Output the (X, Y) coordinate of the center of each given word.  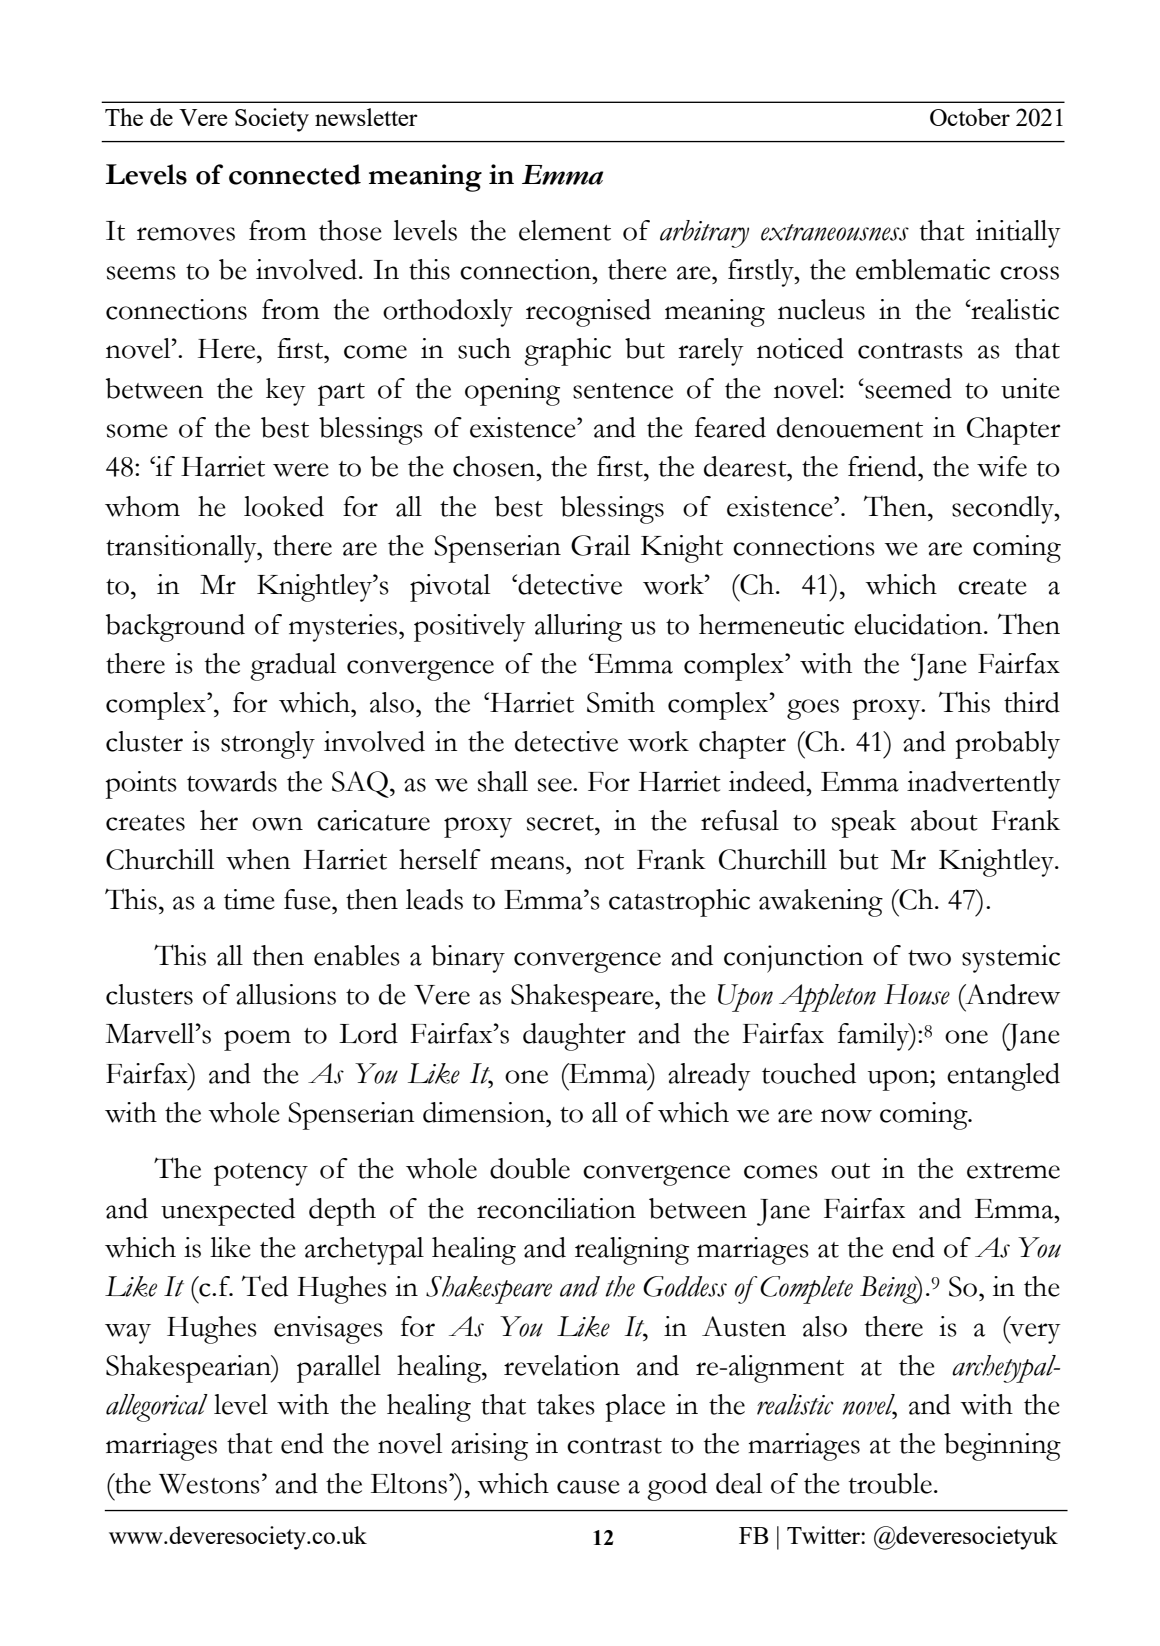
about (944, 820)
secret (561, 823)
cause (588, 1487)
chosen (495, 466)
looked (284, 506)
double (530, 1168)
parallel (339, 1369)
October (970, 117)
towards (232, 781)
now (846, 1116)
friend (883, 466)
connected (295, 174)
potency (261, 1174)
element (565, 230)
